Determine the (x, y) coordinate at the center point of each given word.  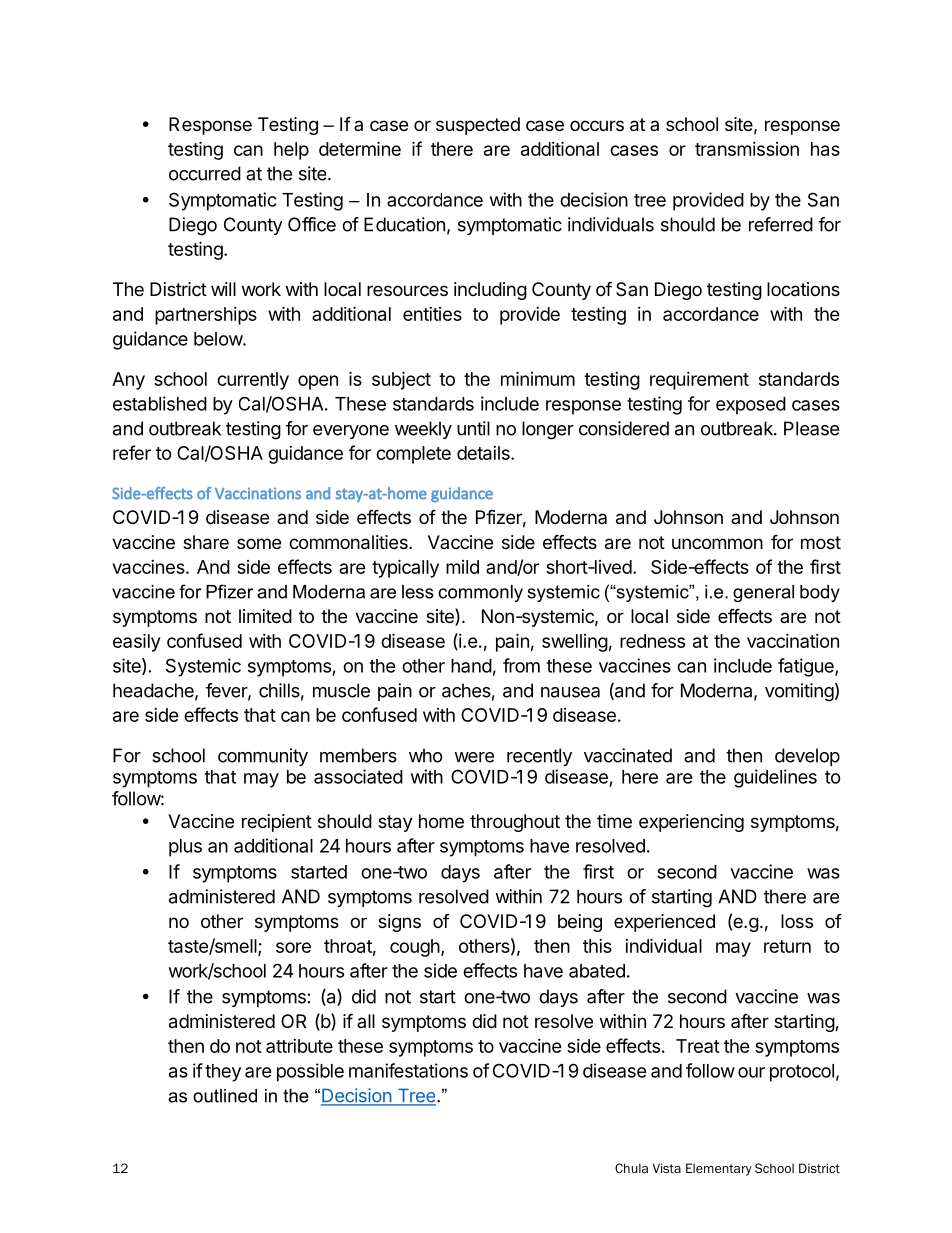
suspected (478, 126)
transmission (747, 149)
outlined (225, 1096)
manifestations (408, 1070)
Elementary (719, 1169)
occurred (205, 173)
